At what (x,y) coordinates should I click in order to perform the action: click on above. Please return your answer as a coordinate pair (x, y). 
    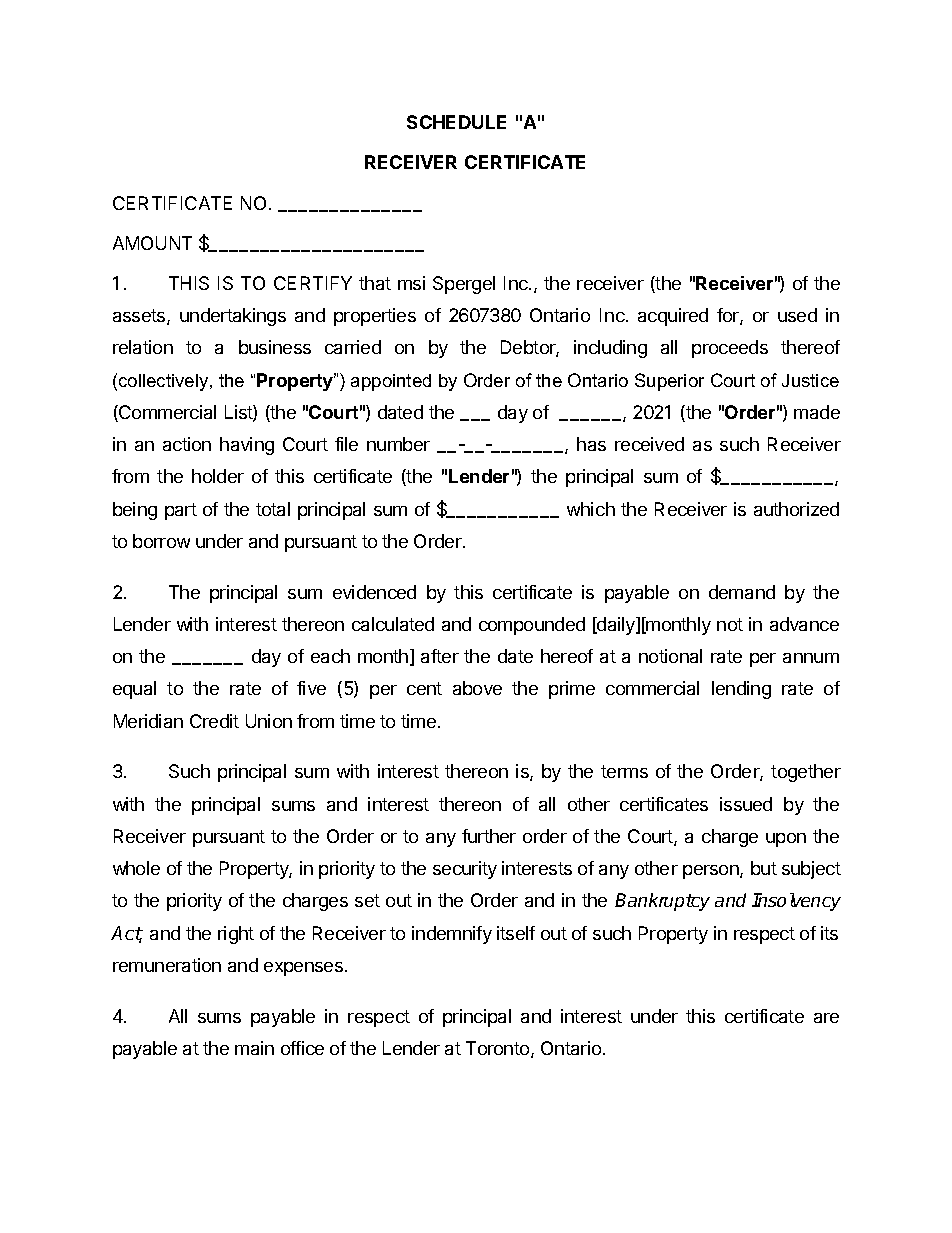
    Looking at the image, I should click on (477, 688).
